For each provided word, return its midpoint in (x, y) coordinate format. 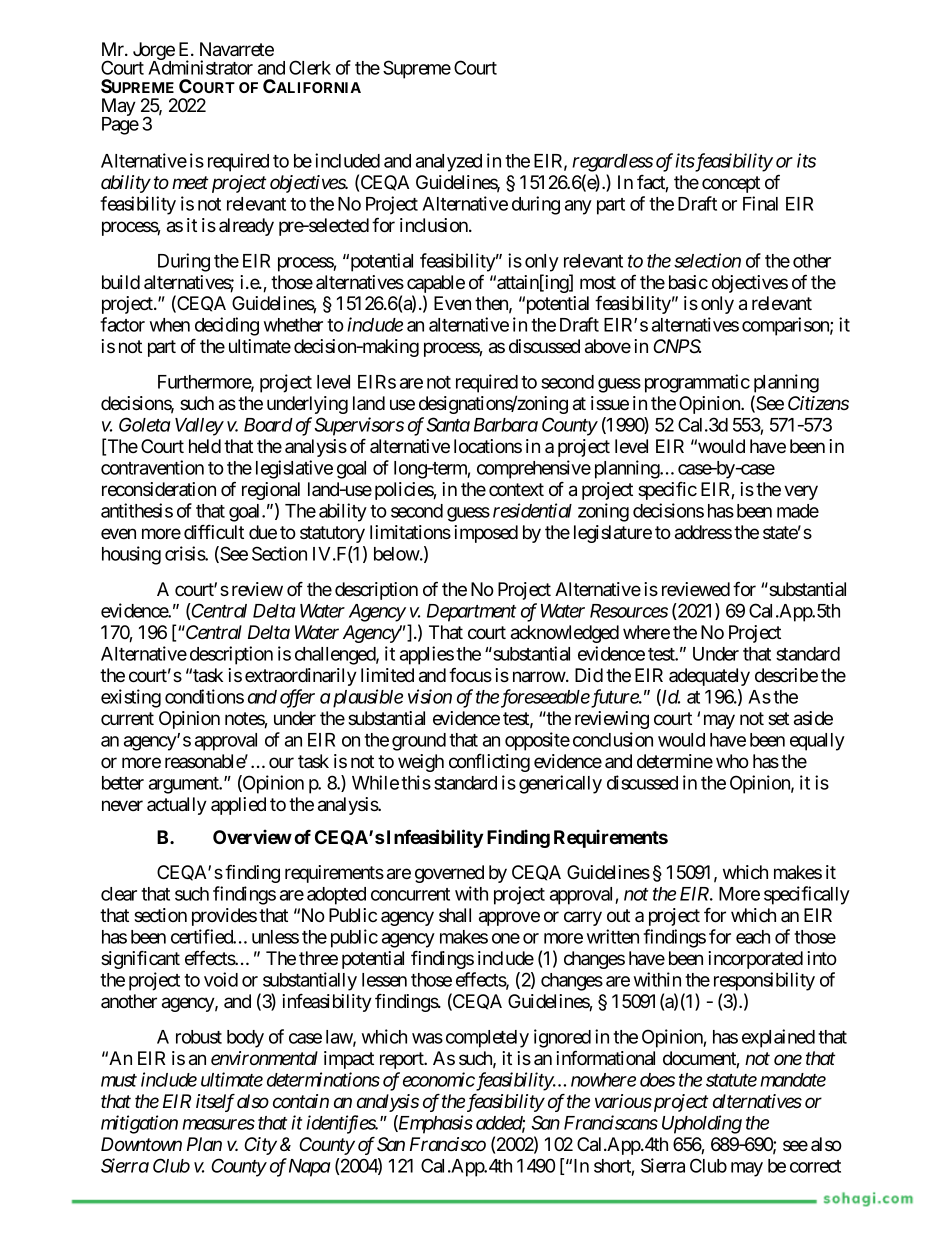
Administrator (200, 67)
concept (731, 184)
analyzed (449, 163)
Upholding (702, 1124)
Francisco (448, 1144)
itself (215, 1102)
